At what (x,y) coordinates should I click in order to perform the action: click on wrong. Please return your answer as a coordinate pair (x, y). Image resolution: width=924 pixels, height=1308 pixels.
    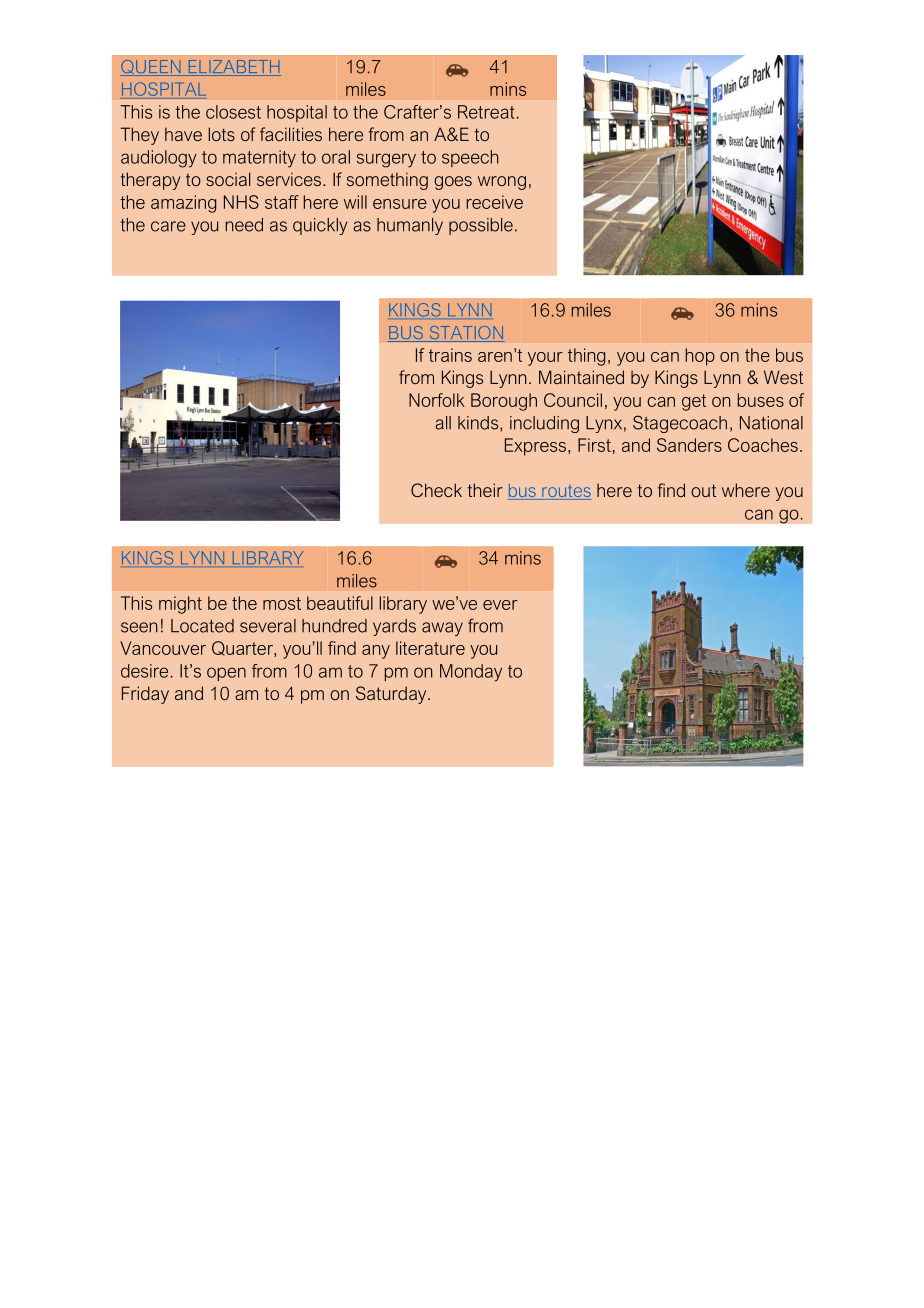
    Looking at the image, I should click on (502, 183).
